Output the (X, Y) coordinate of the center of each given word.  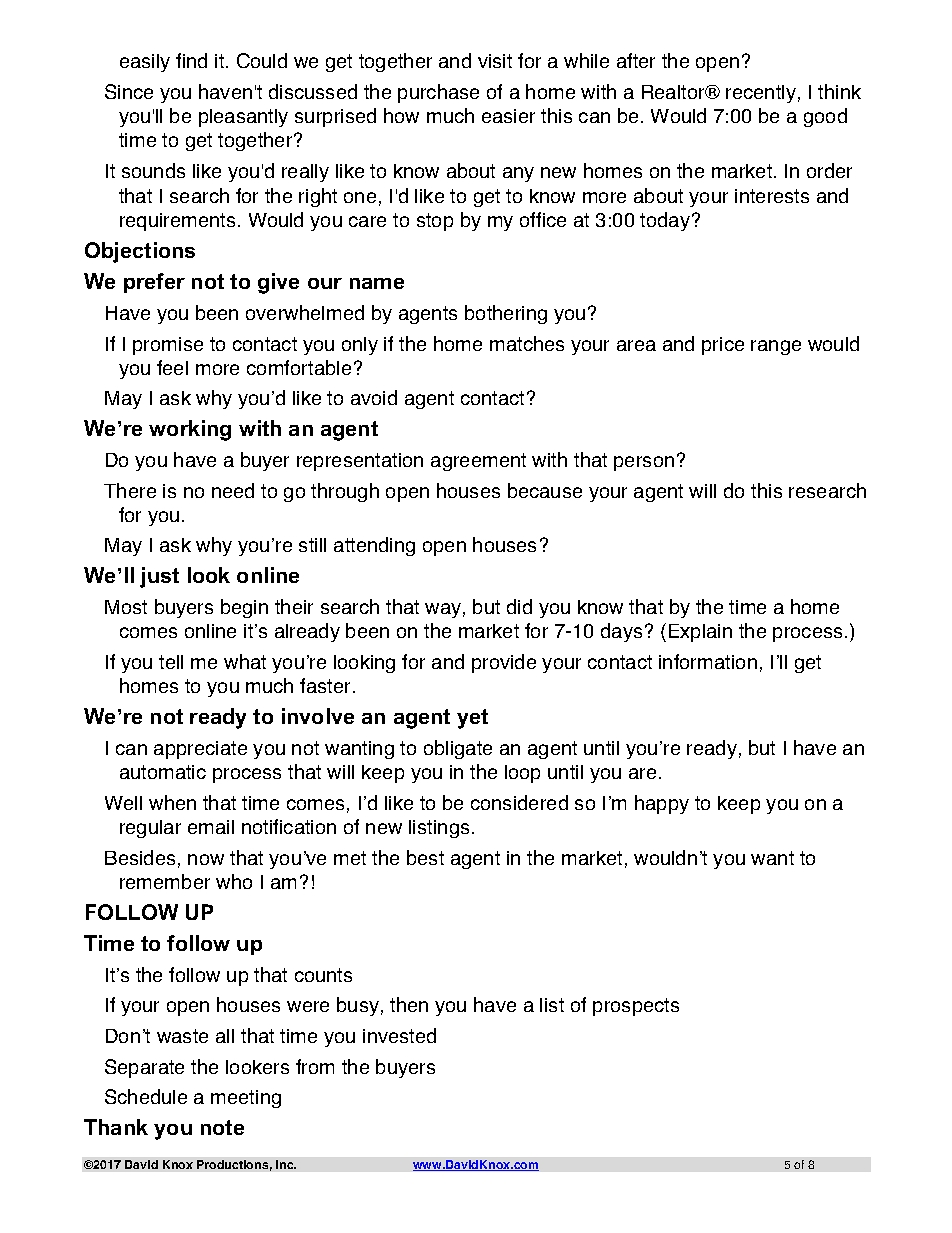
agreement (478, 462)
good (825, 117)
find (191, 60)
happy (662, 804)
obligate (458, 749)
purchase (438, 93)
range (776, 347)
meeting (246, 1099)
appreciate (200, 750)
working (190, 430)
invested (399, 1035)
